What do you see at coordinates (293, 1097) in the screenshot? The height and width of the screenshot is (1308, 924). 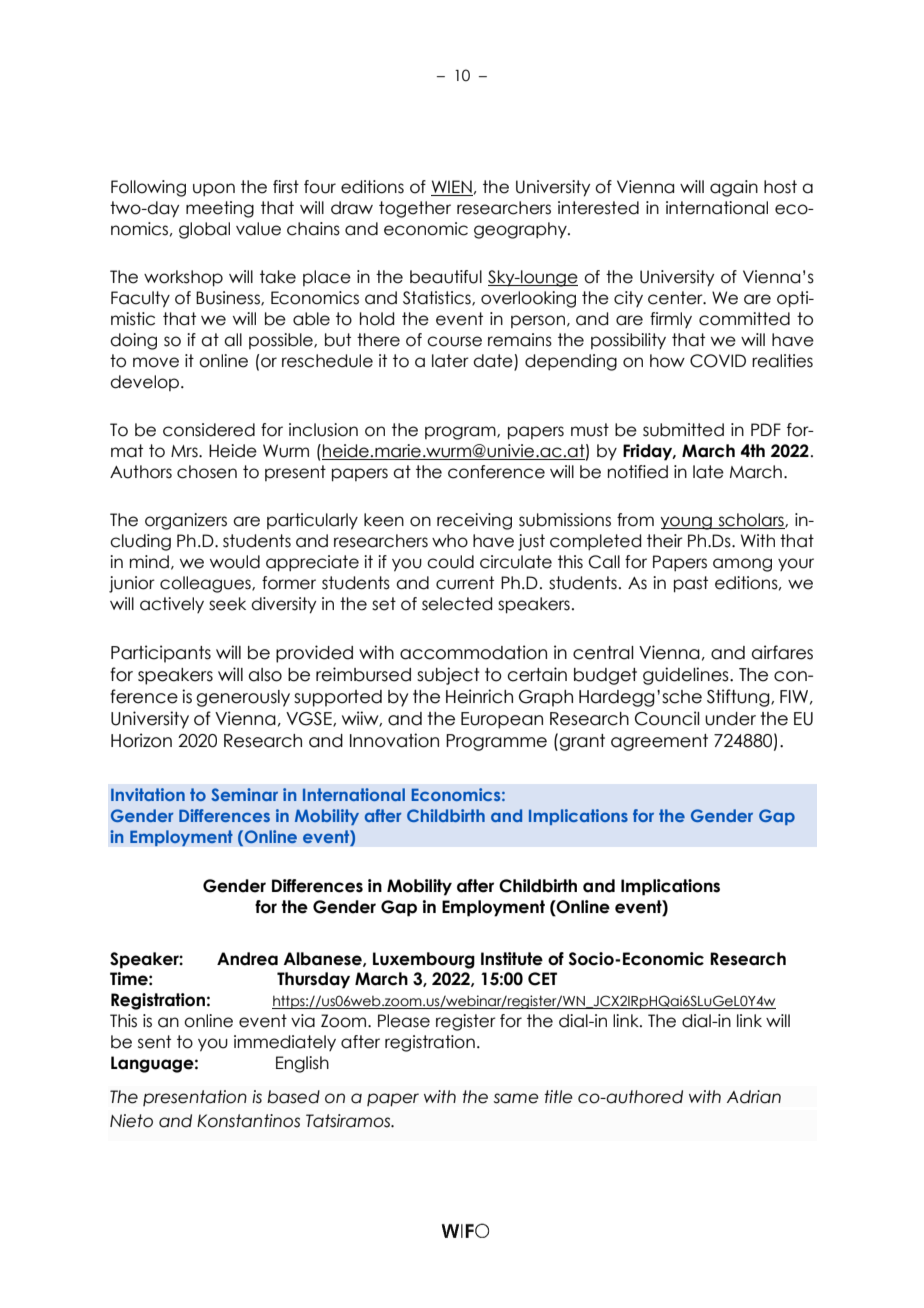 I see `based` at bounding box center [293, 1097].
